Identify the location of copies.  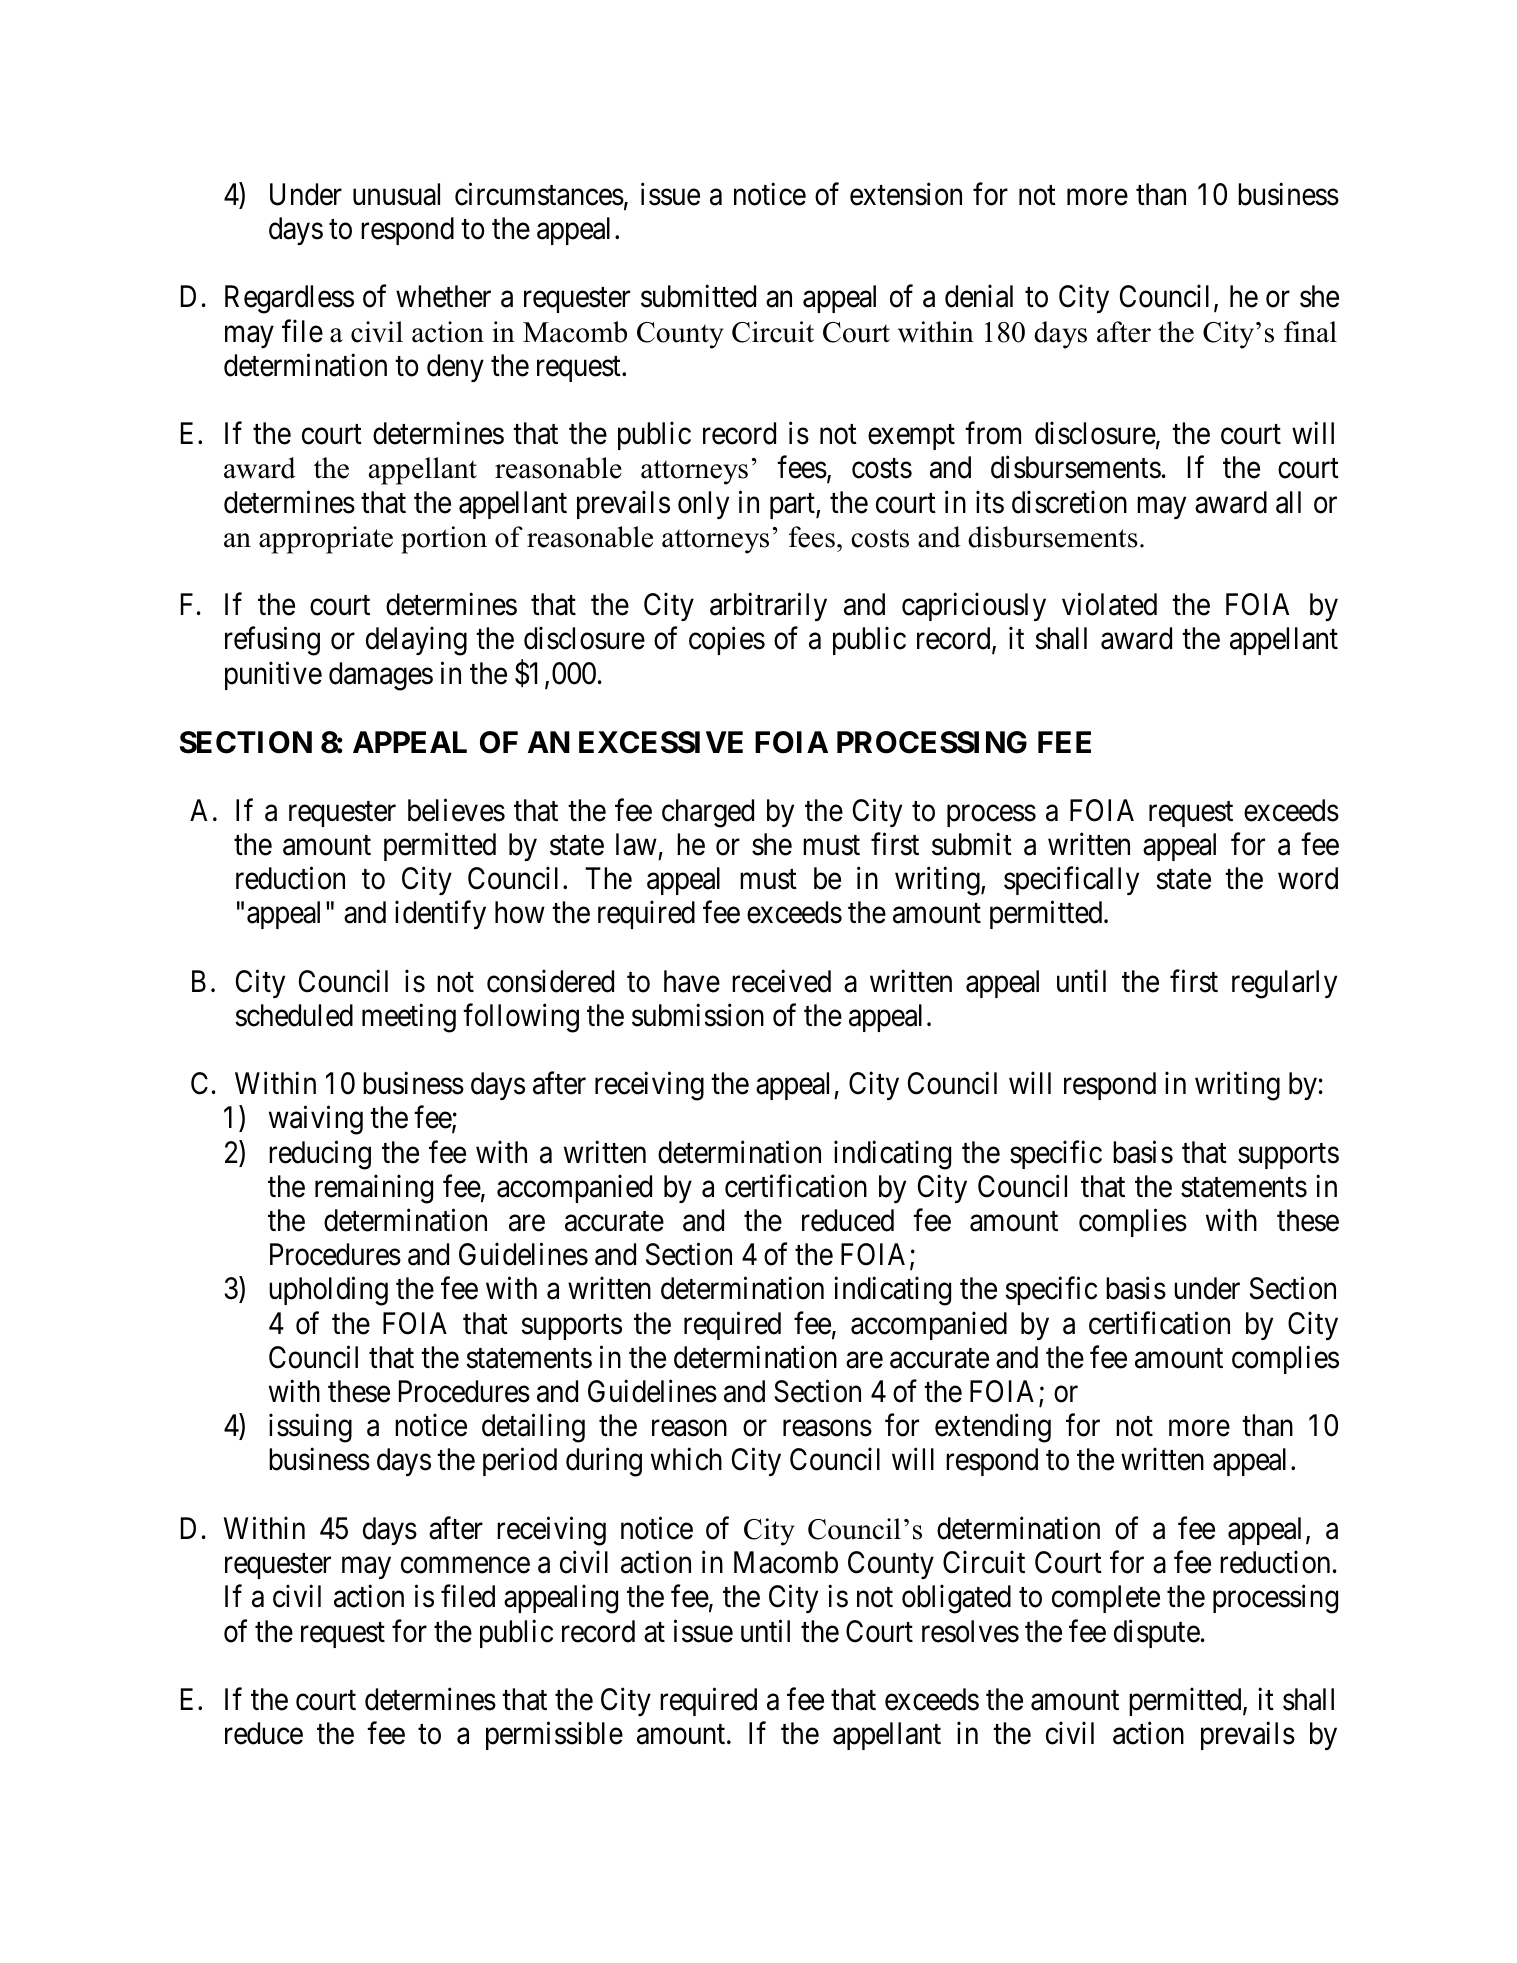
(727, 641).
